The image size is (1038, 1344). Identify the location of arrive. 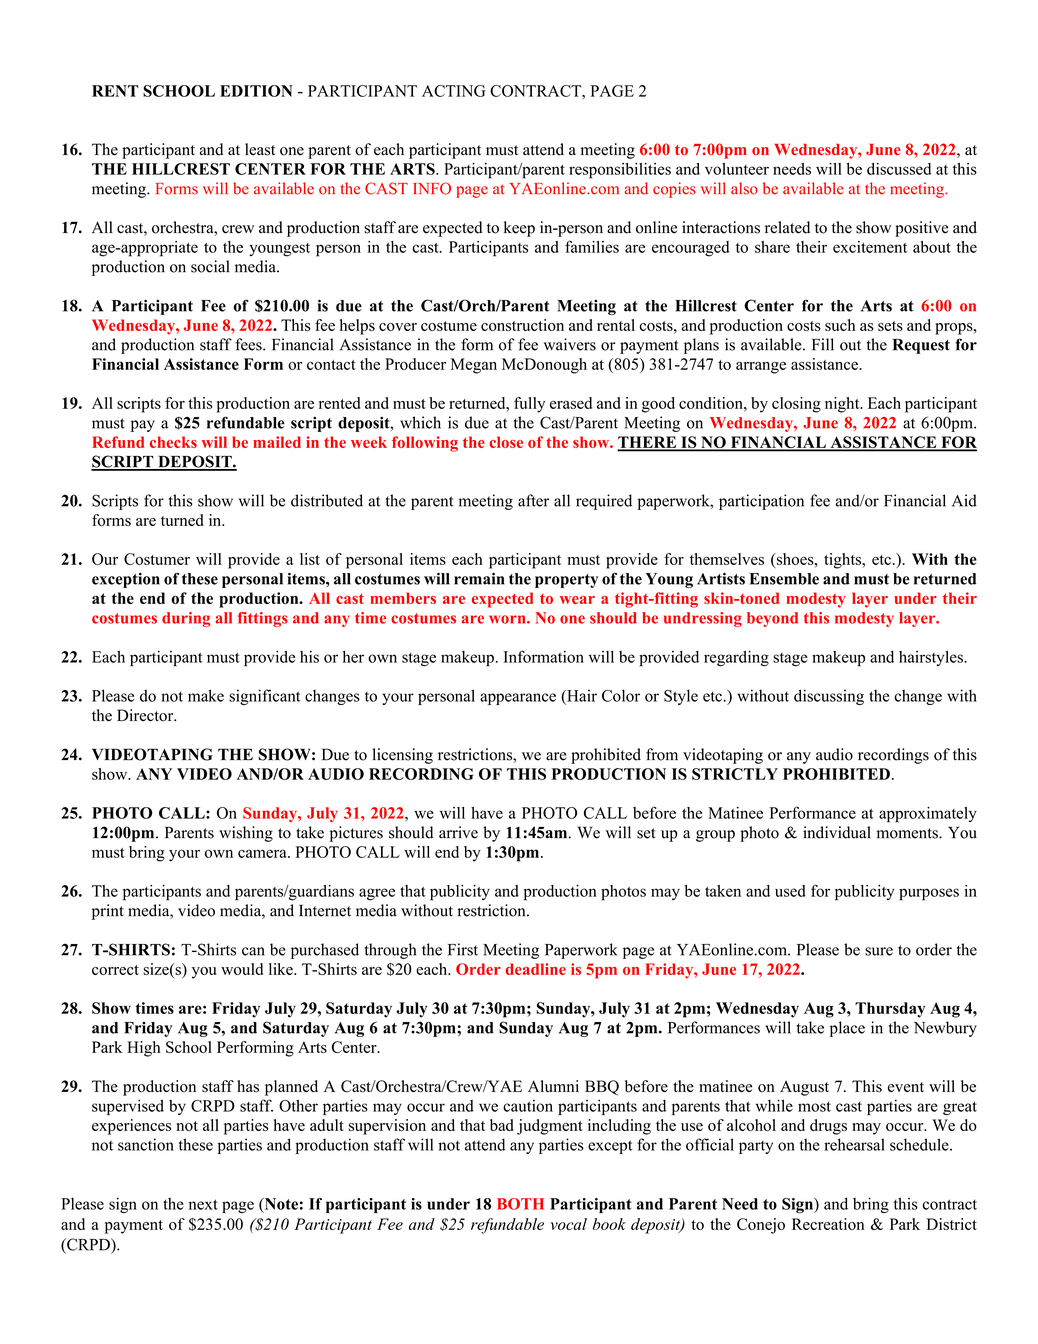
(458, 832).
